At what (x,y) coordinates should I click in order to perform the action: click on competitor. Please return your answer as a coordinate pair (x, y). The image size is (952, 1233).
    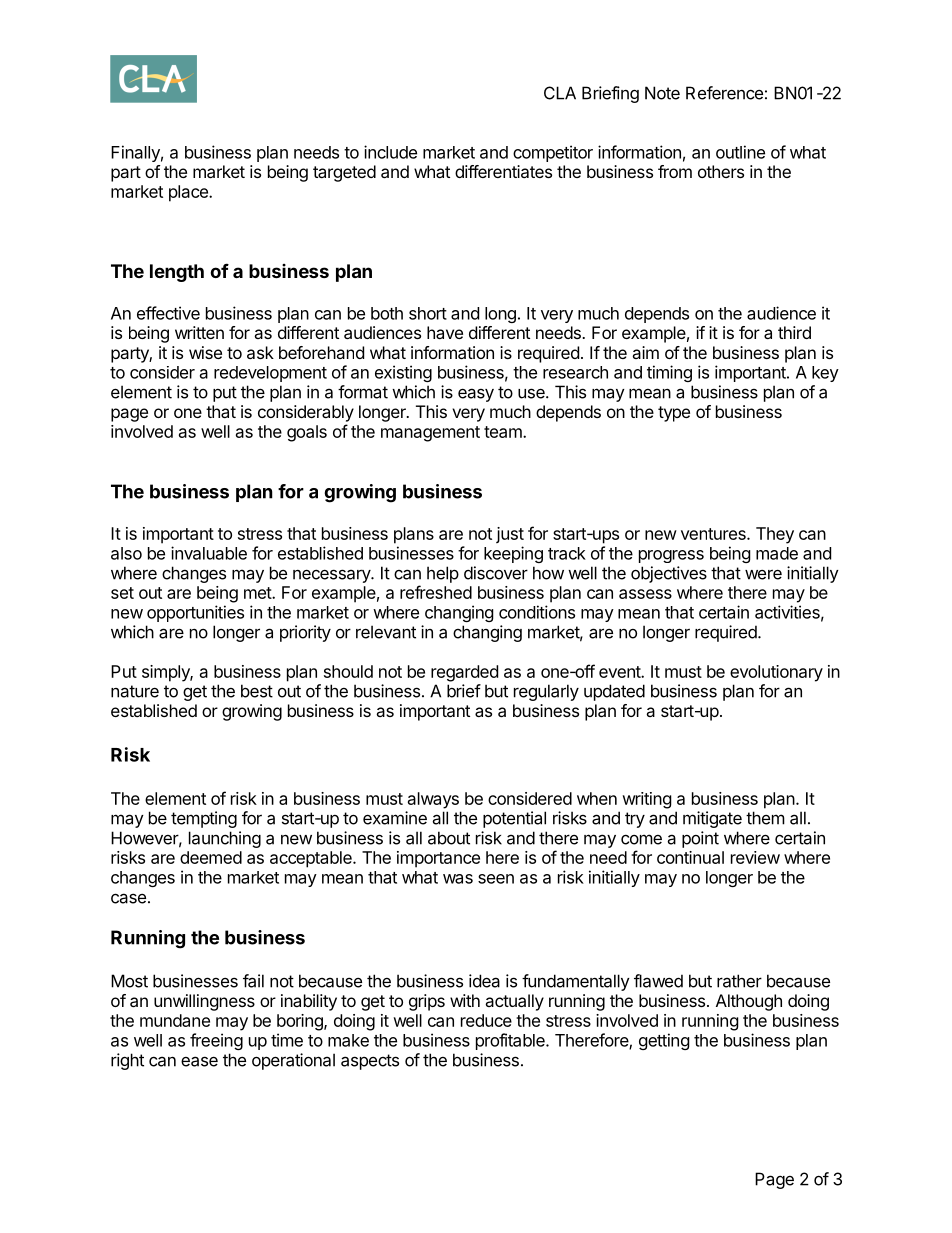
    Looking at the image, I should click on (553, 153).
